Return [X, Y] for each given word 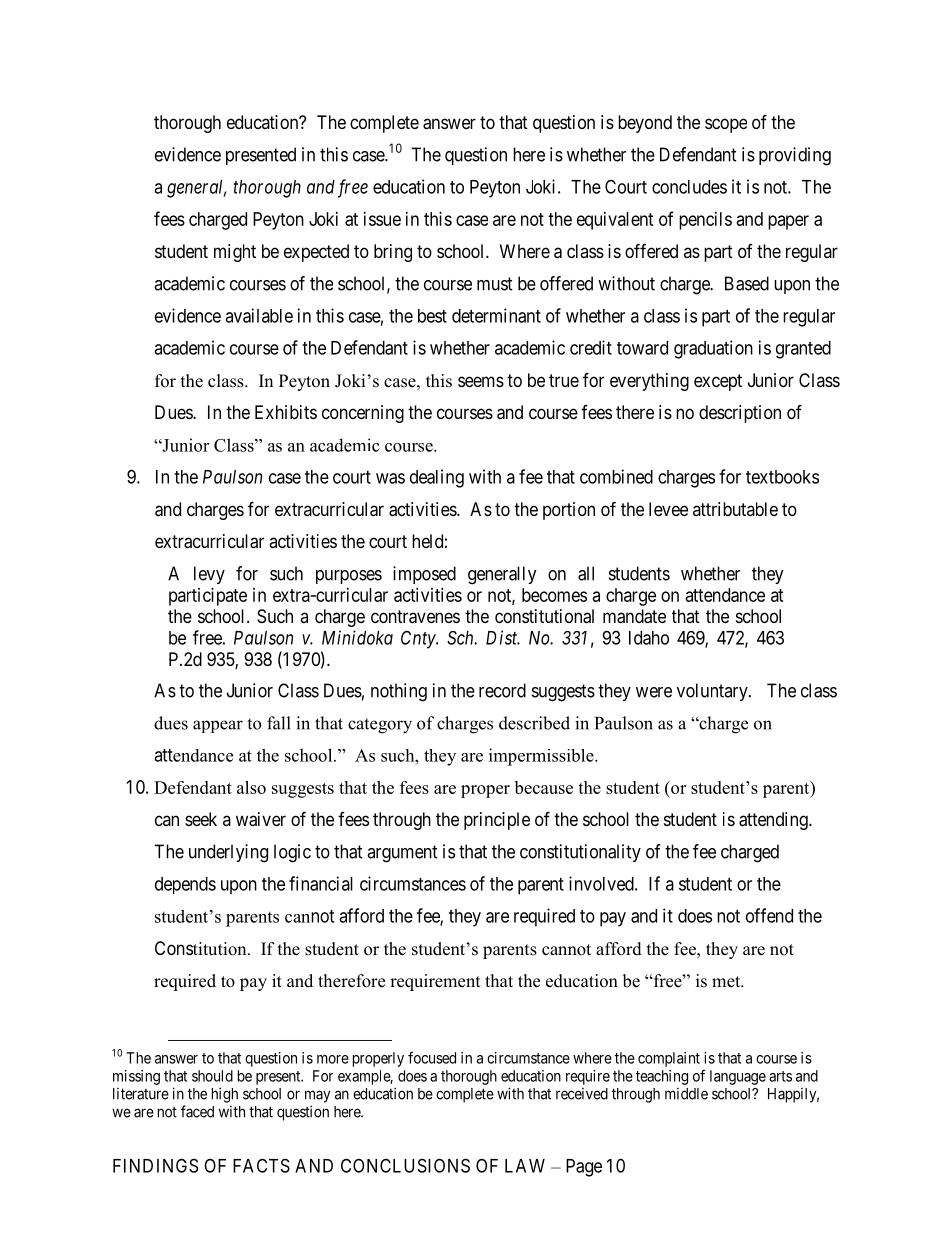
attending [774, 821]
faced [197, 1111]
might [235, 253]
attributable [735, 509]
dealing [437, 478]
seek [201, 819]
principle [497, 821]
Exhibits [286, 412]
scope [726, 125]
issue [382, 219]
